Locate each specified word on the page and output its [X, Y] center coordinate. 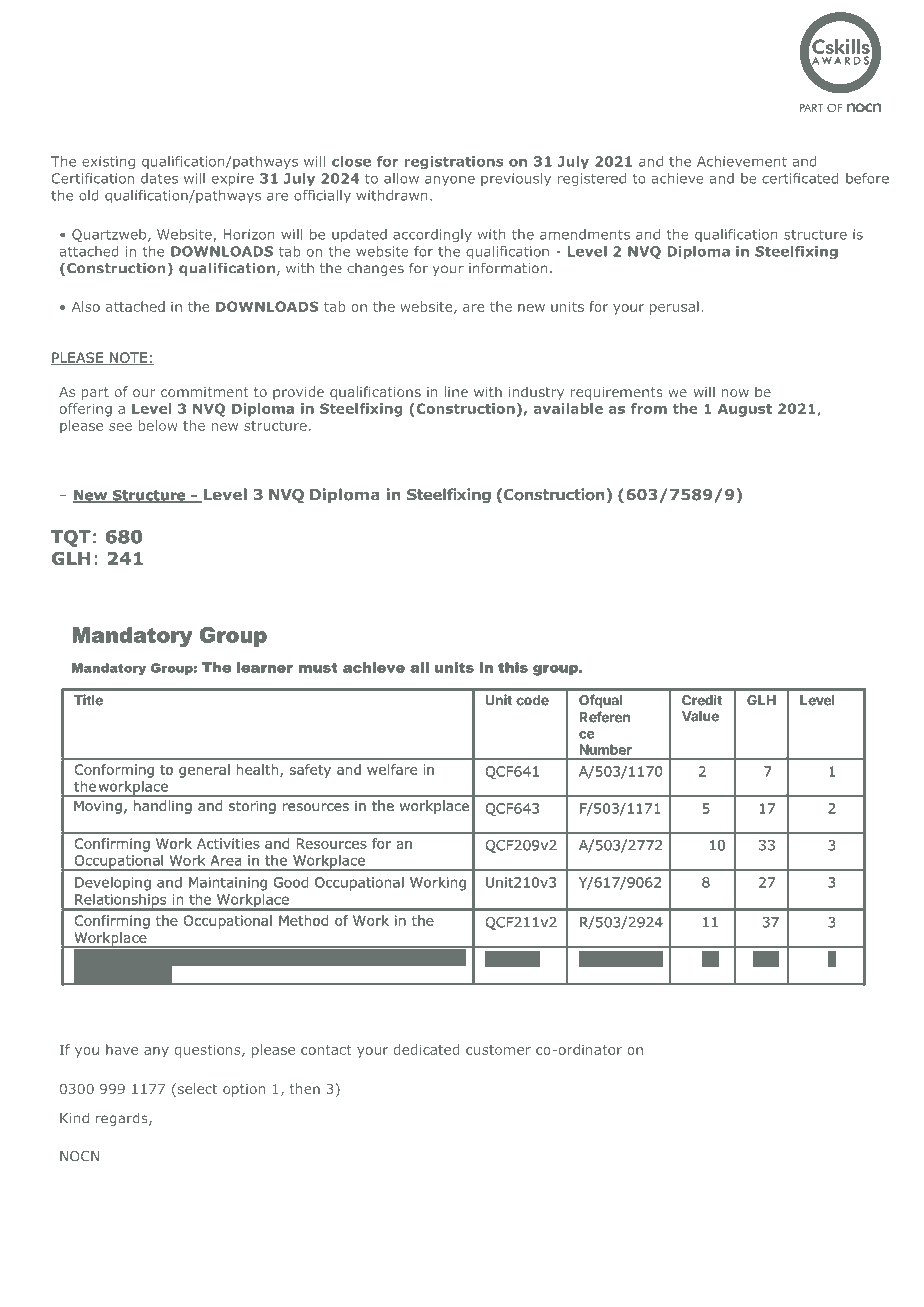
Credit [702, 700]
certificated [800, 178]
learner [265, 667]
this [513, 667]
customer [498, 1050]
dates [159, 178]
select [196, 1090]
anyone [450, 181]
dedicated [427, 1049]
